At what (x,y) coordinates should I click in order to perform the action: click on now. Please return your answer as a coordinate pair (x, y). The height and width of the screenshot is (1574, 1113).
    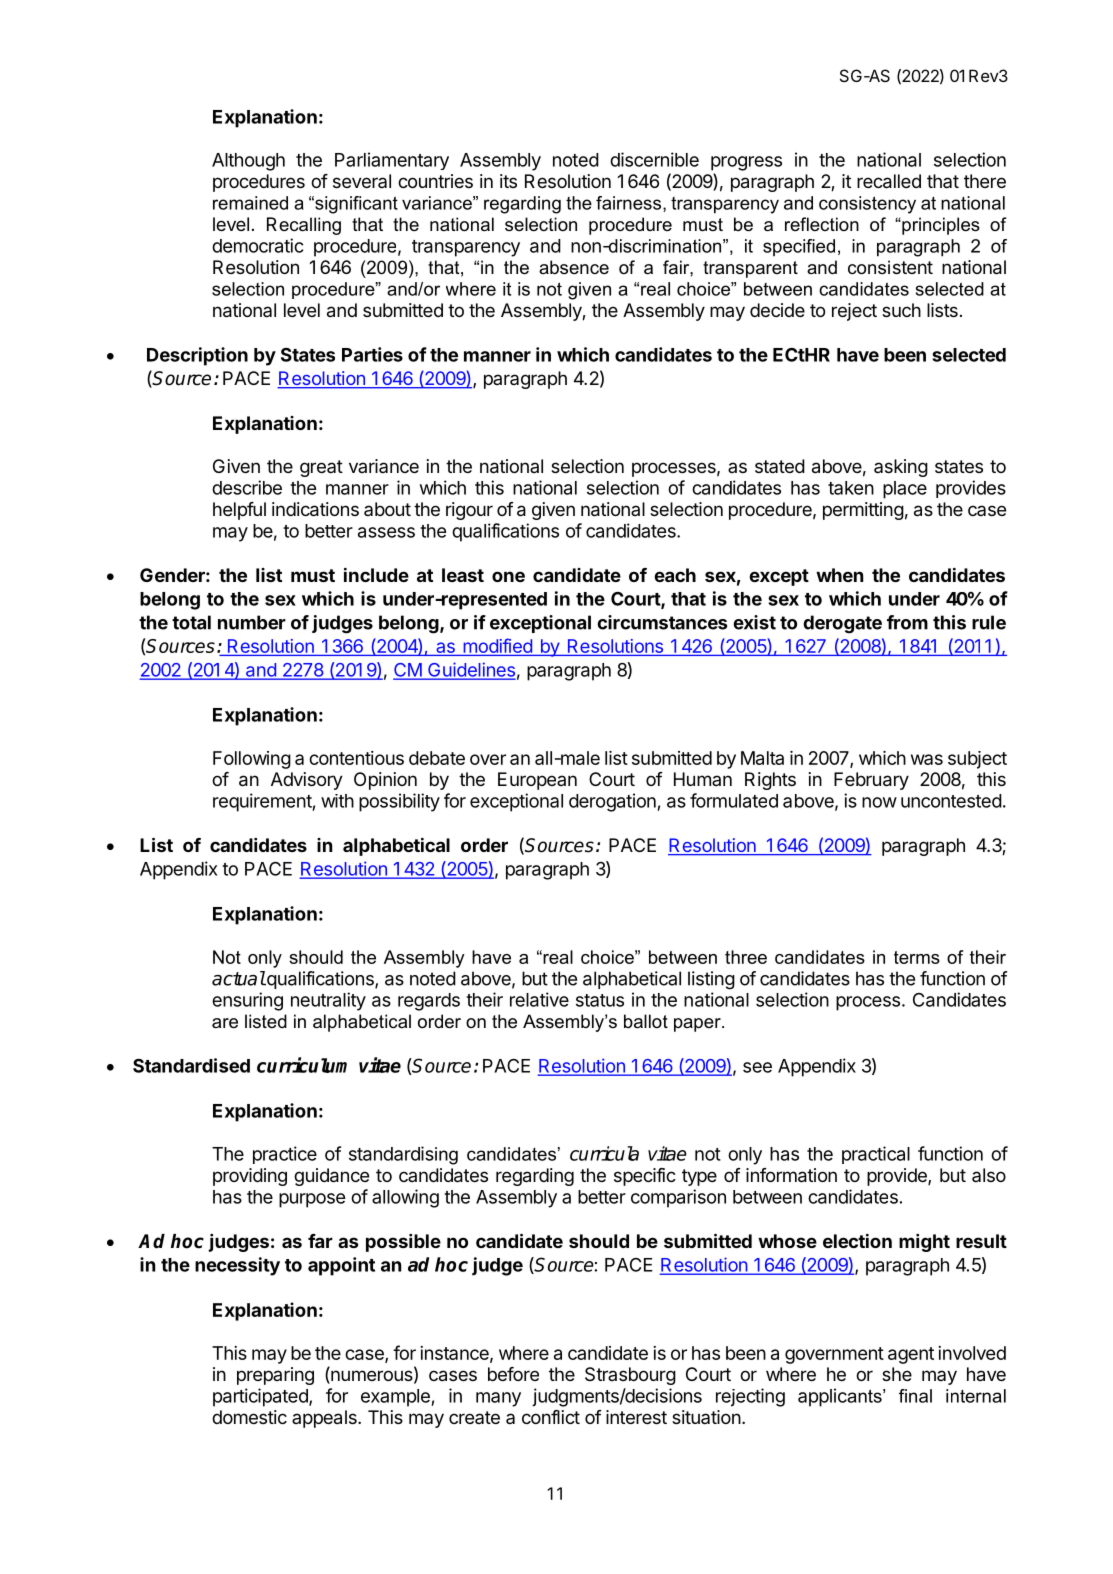
    Looking at the image, I should click on (879, 802).
